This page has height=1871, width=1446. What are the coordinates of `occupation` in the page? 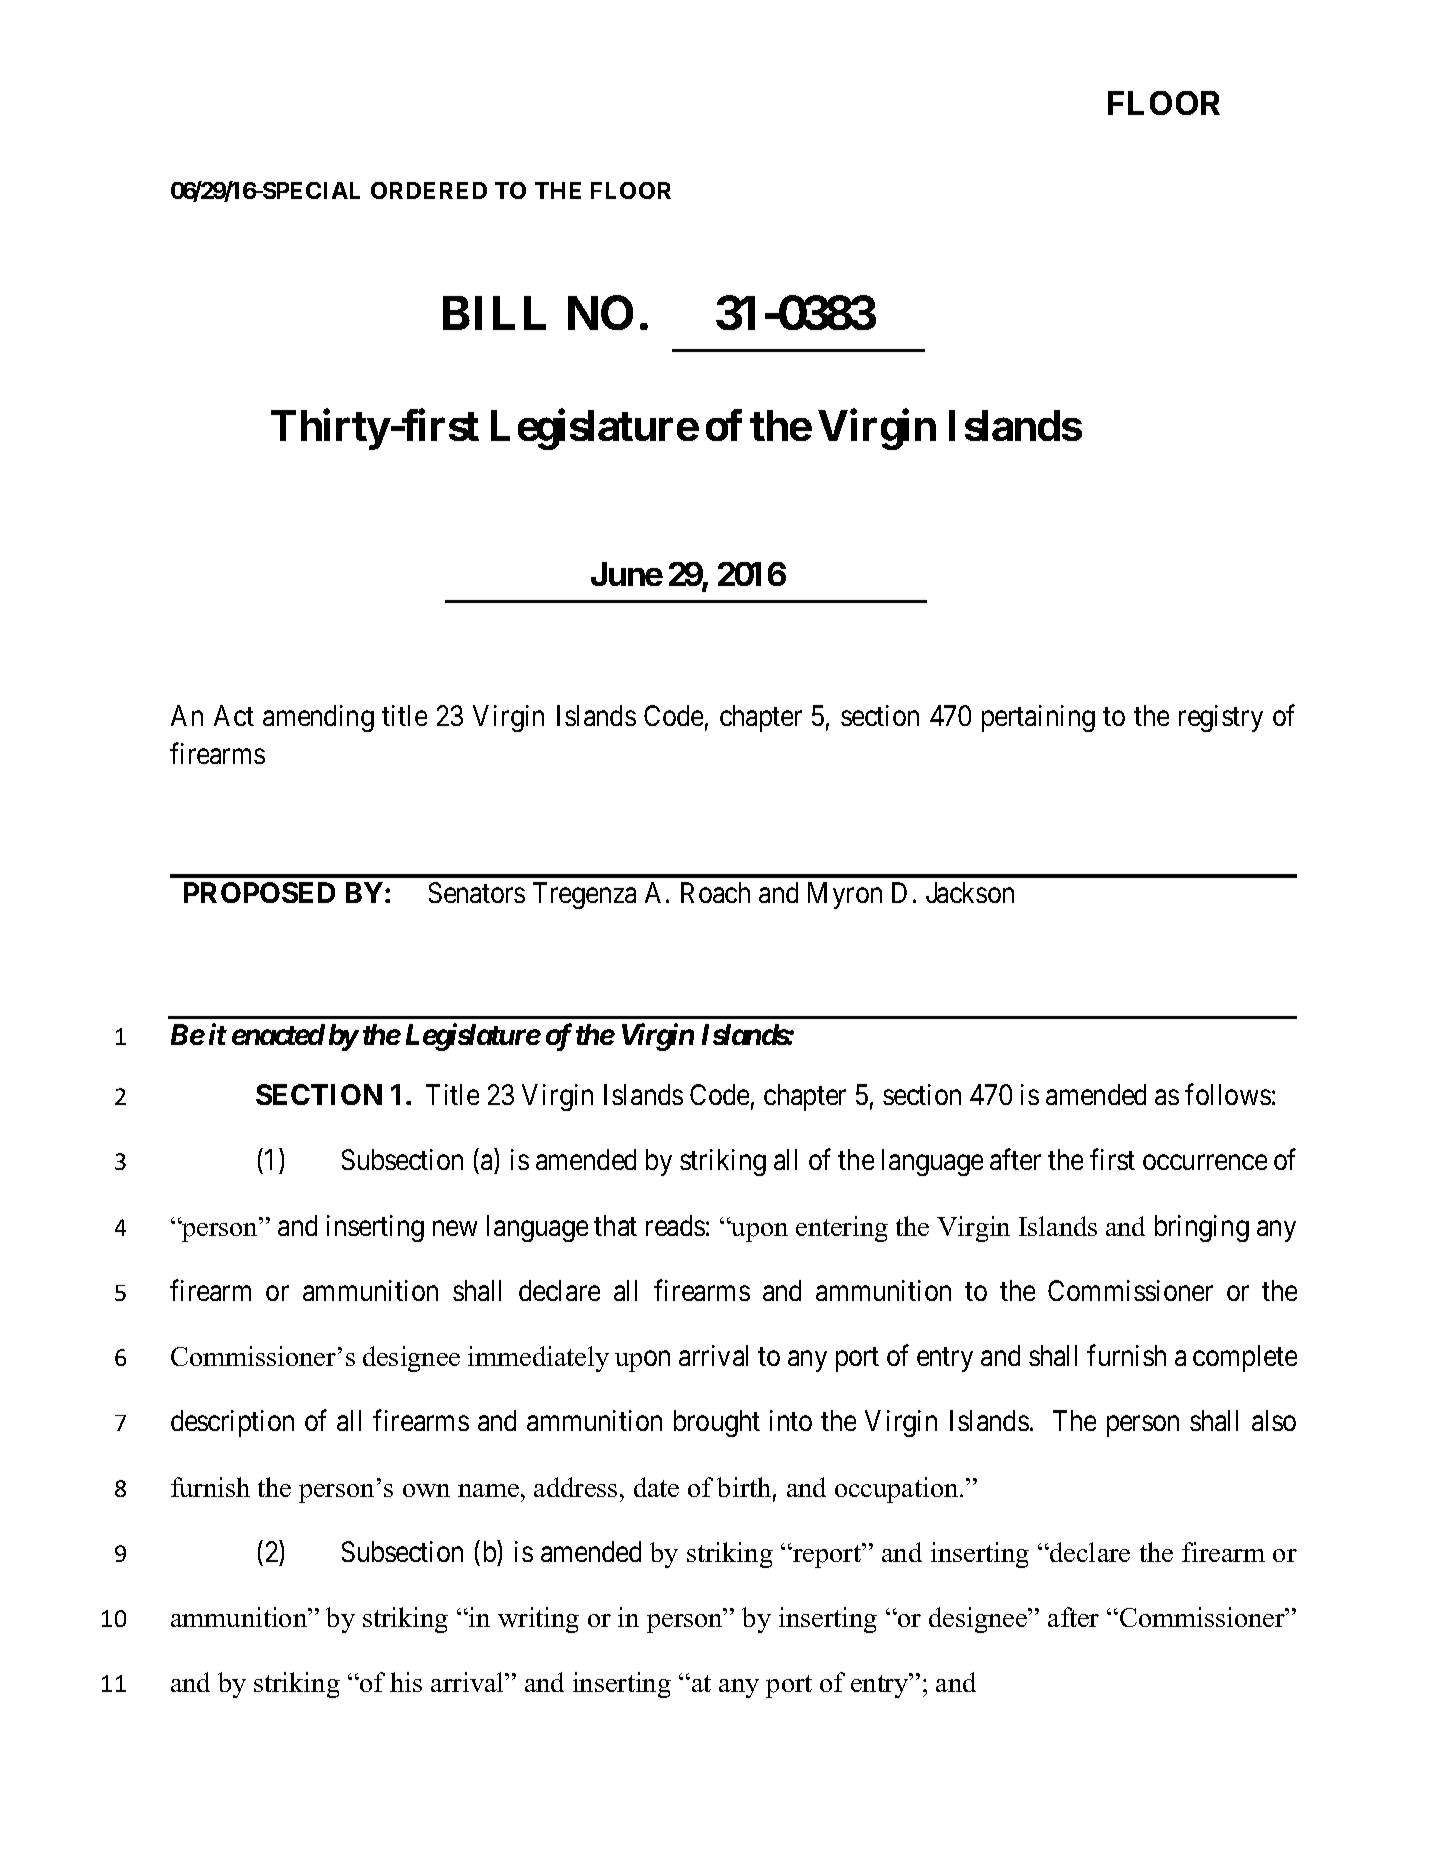 It's located at (898, 1490).
